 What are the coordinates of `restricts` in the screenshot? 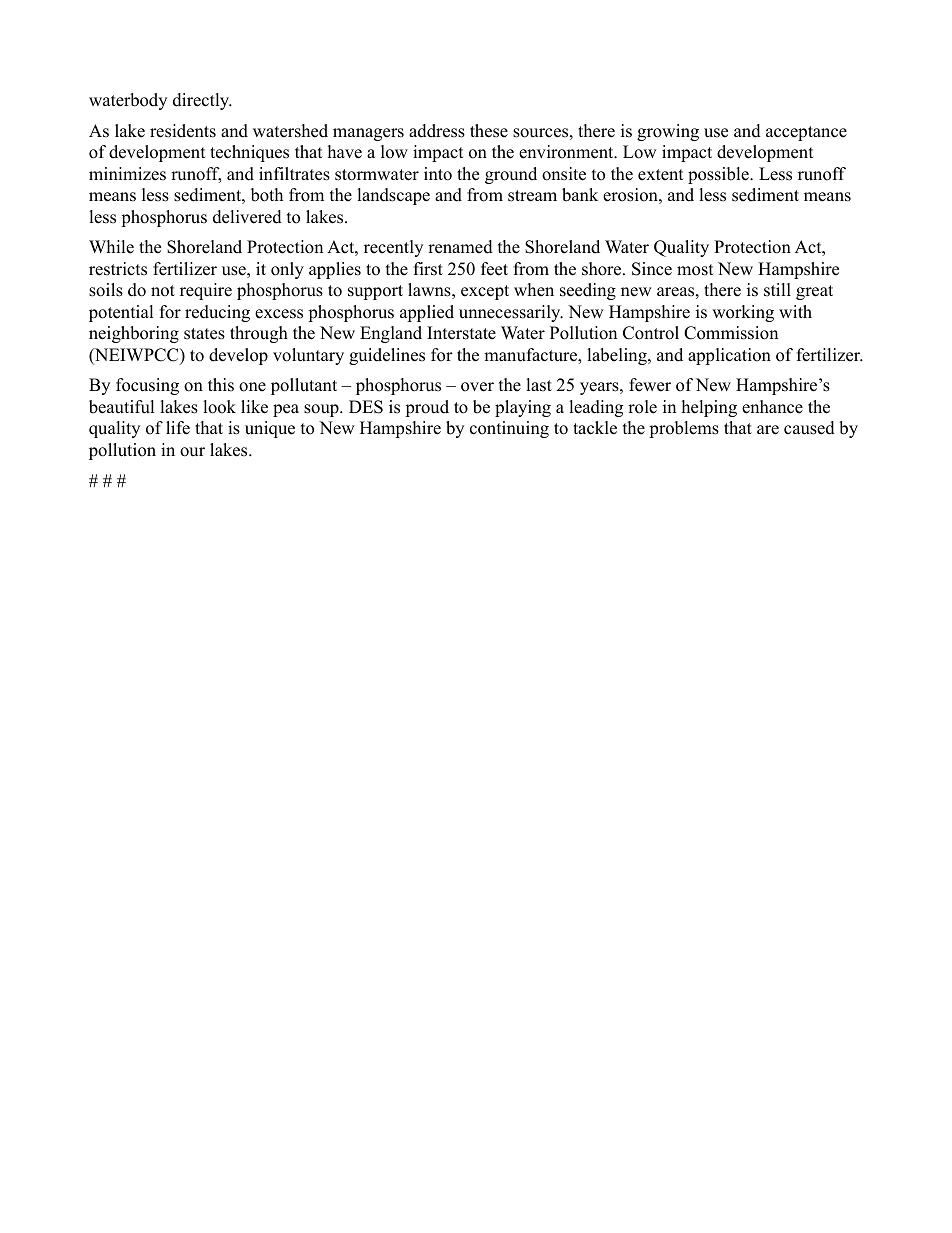 It's located at (118, 269).
